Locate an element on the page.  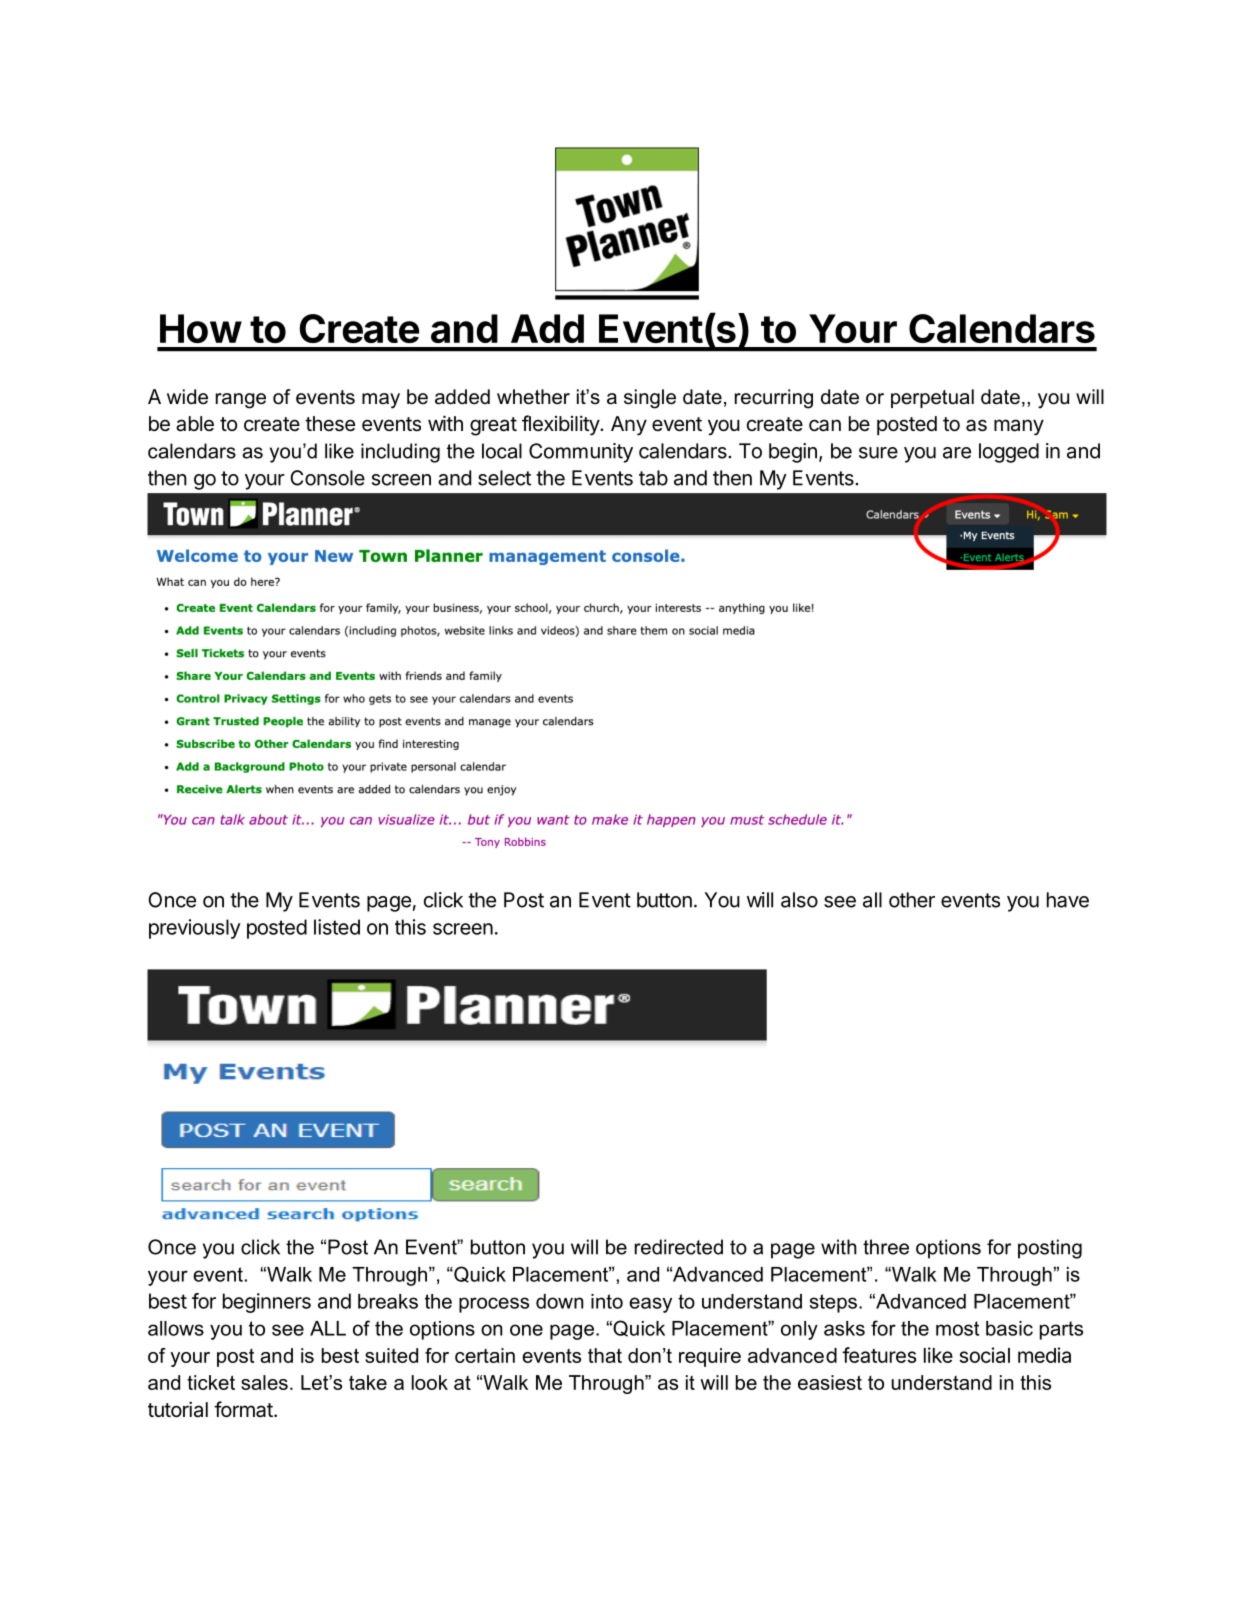
perpetual is located at coordinates (932, 398).
